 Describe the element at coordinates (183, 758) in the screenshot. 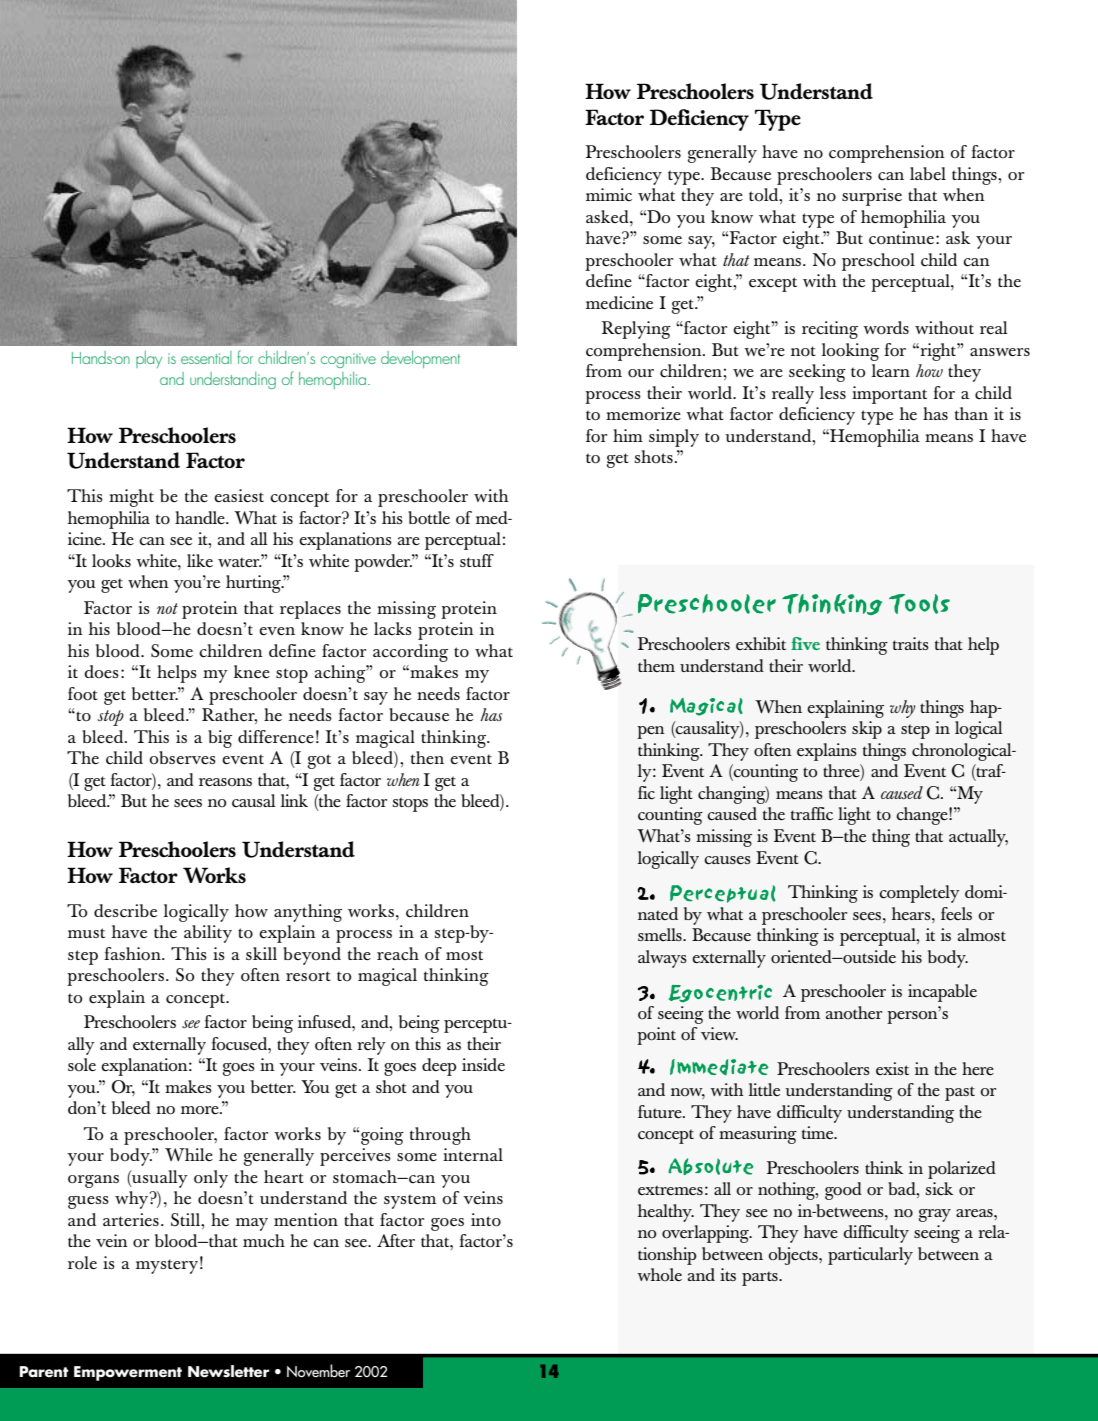

I see `observes` at that location.
